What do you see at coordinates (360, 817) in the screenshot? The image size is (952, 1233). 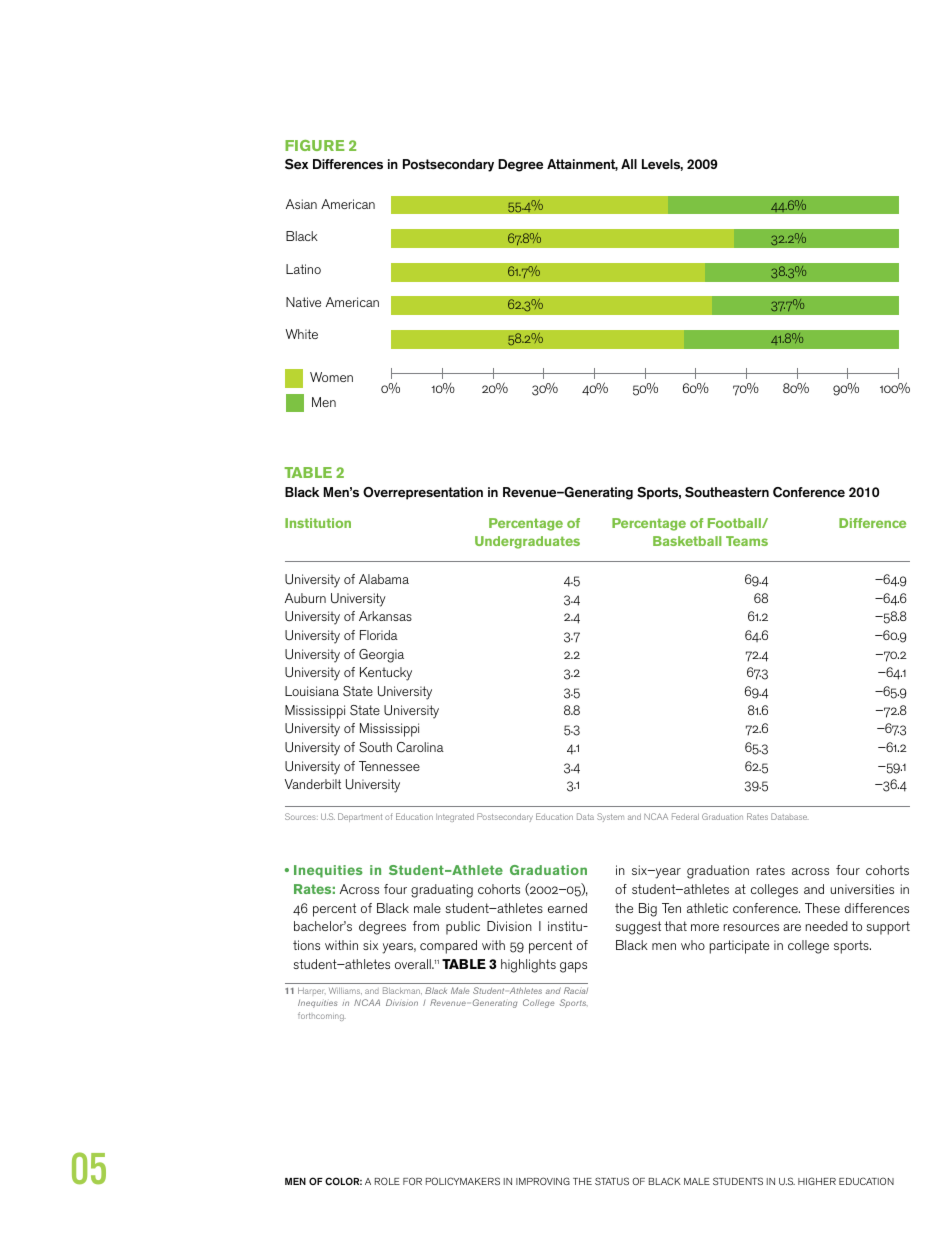 I see `Department` at bounding box center [360, 817].
